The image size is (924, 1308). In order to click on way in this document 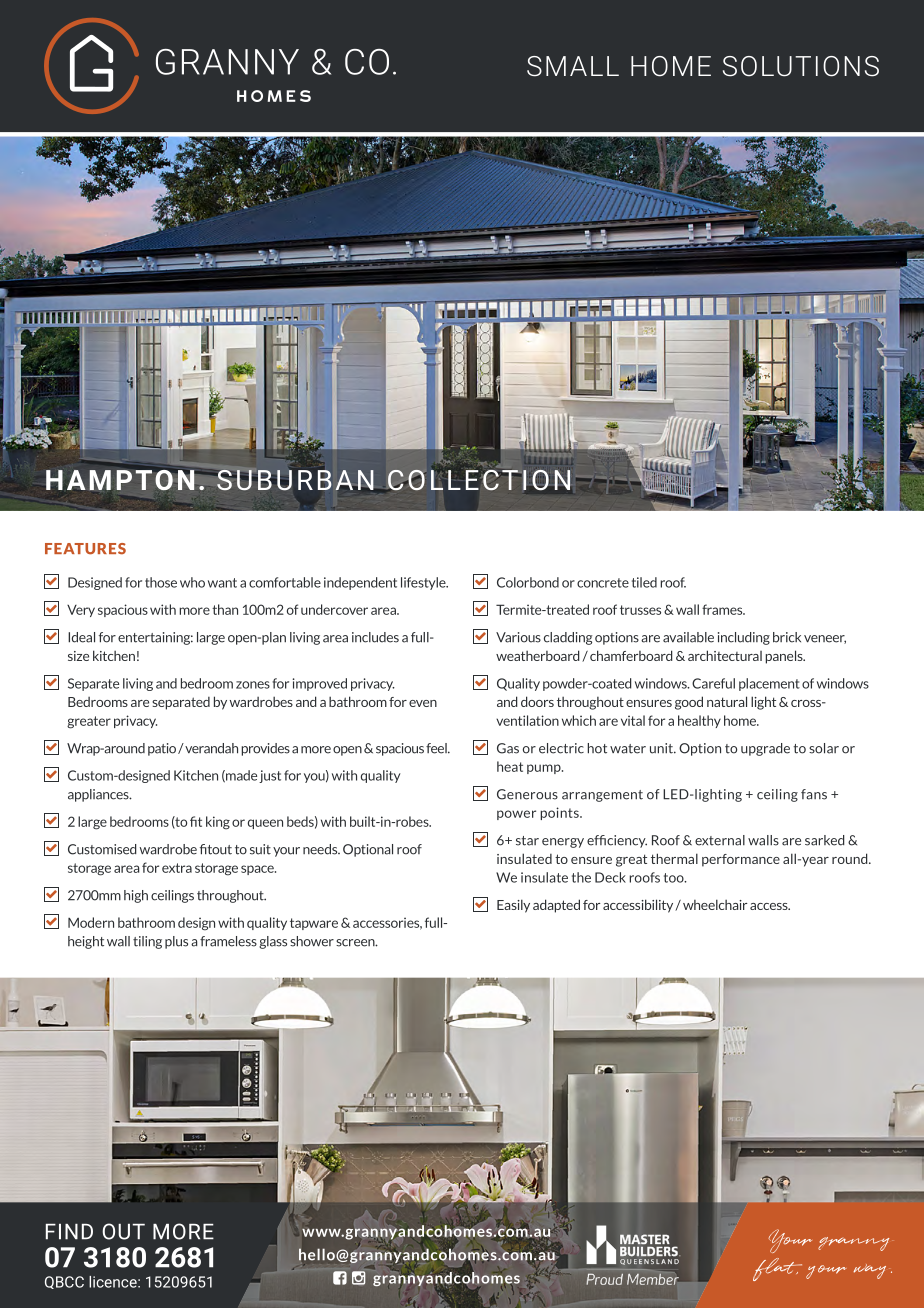, I will do `click(872, 1271)`.
